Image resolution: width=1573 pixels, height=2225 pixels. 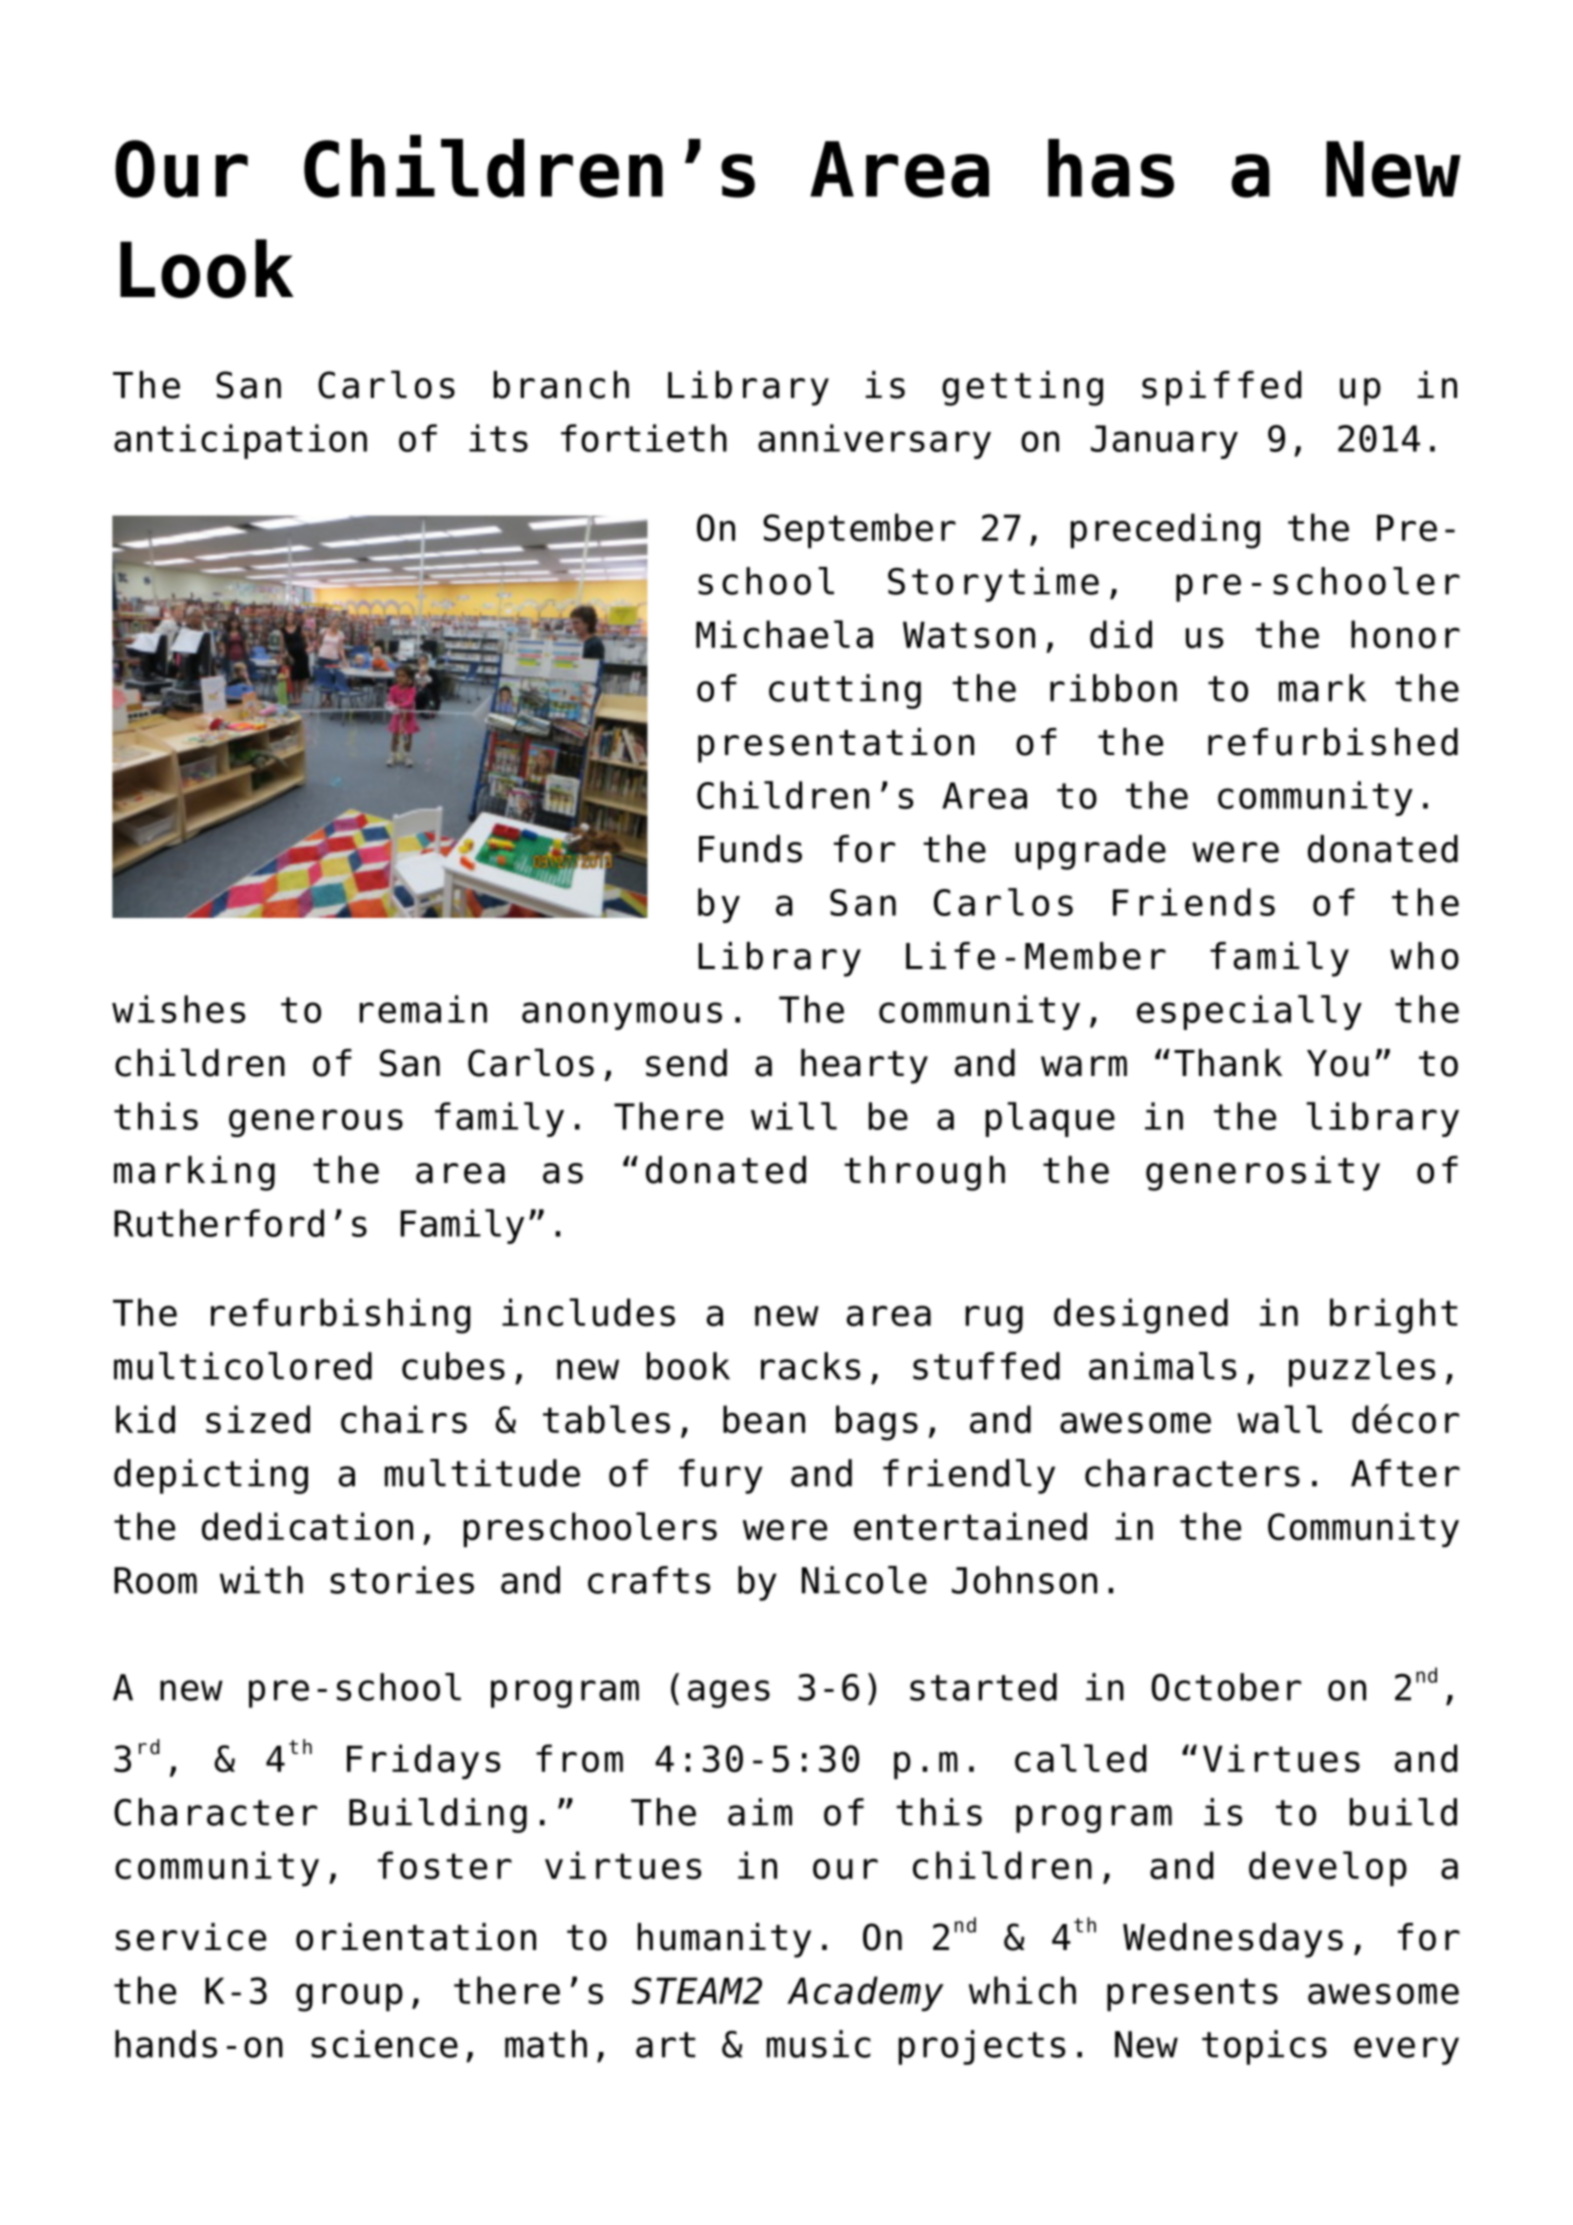 What do you see at coordinates (819, 2044) in the screenshot?
I see `music` at bounding box center [819, 2044].
